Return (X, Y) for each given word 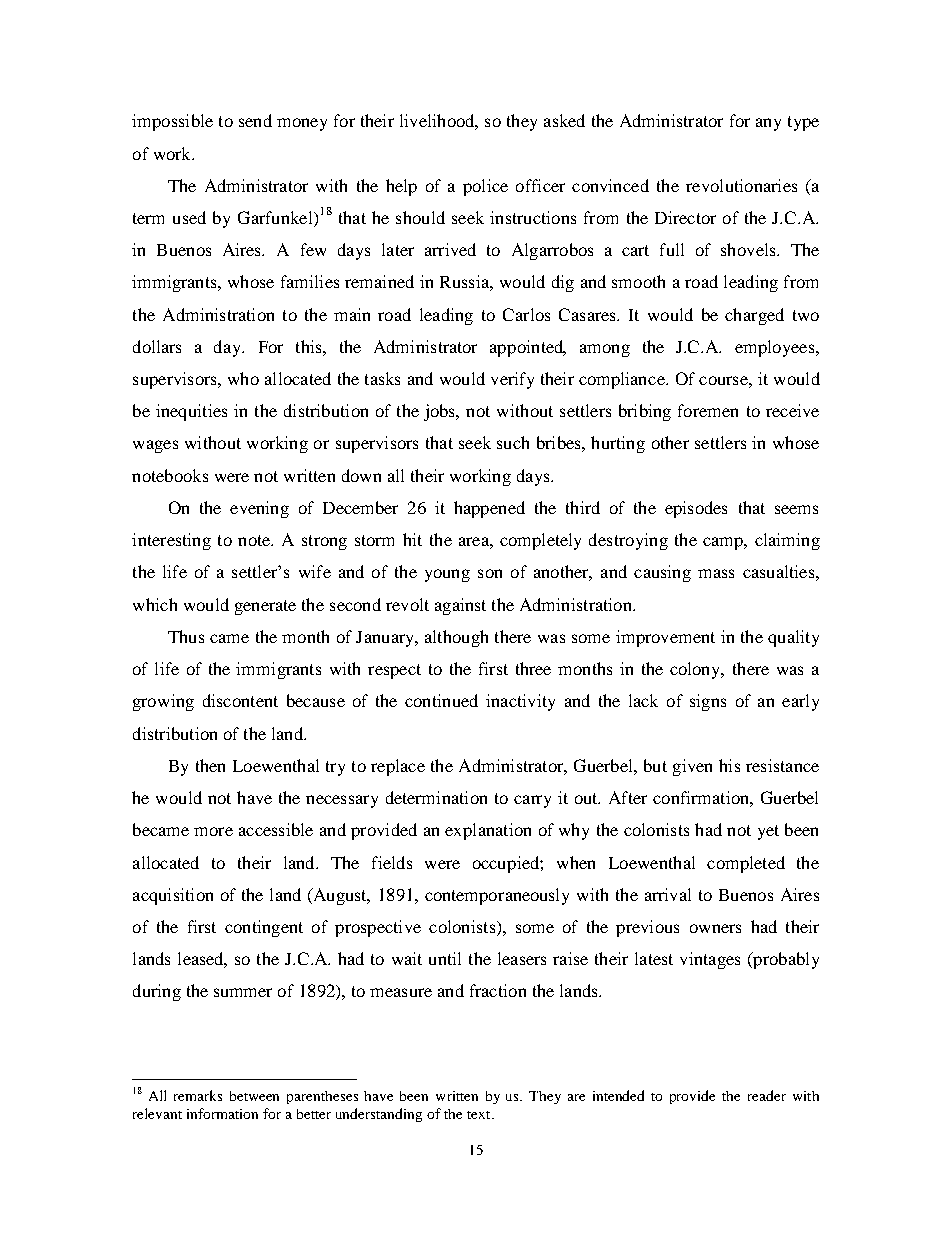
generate (265, 607)
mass (716, 573)
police (485, 187)
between (254, 1096)
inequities (191, 412)
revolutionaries (741, 185)
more (213, 831)
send (255, 120)
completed (746, 864)
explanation (488, 831)
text (480, 1115)
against (460, 606)
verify (512, 380)
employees (776, 348)
